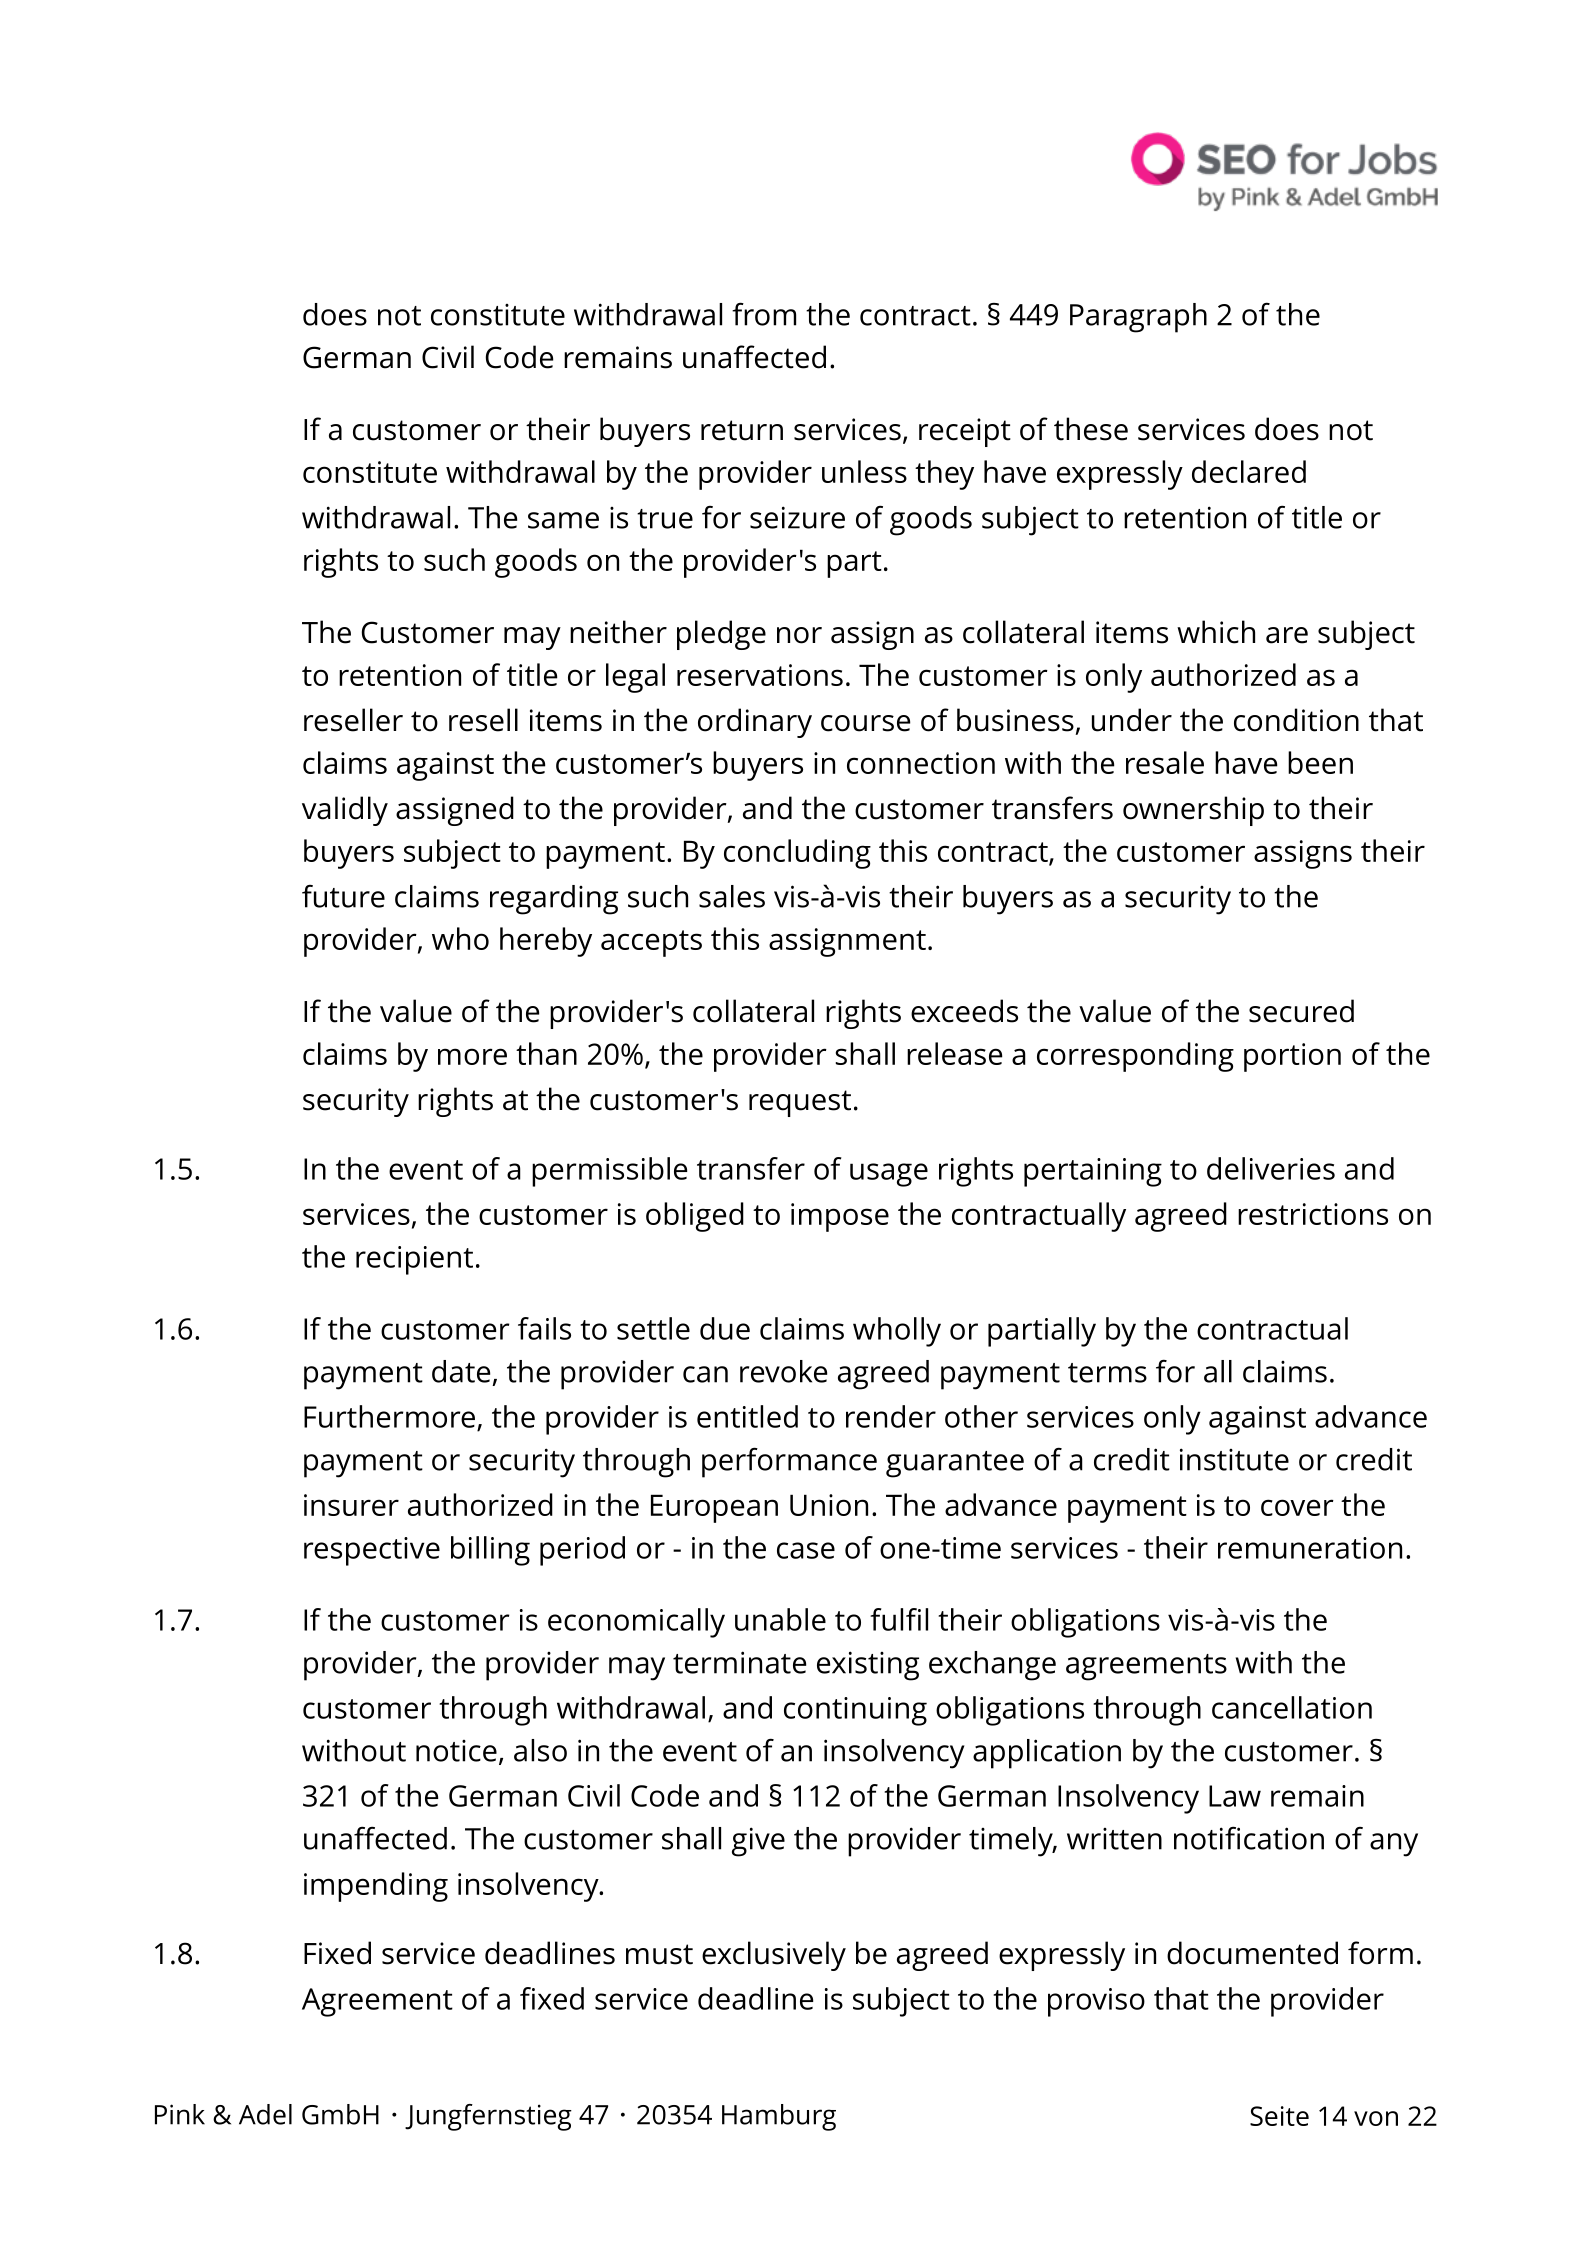 The width and height of the image is (1589, 2247). I want to click on continuing, so click(855, 1711).
